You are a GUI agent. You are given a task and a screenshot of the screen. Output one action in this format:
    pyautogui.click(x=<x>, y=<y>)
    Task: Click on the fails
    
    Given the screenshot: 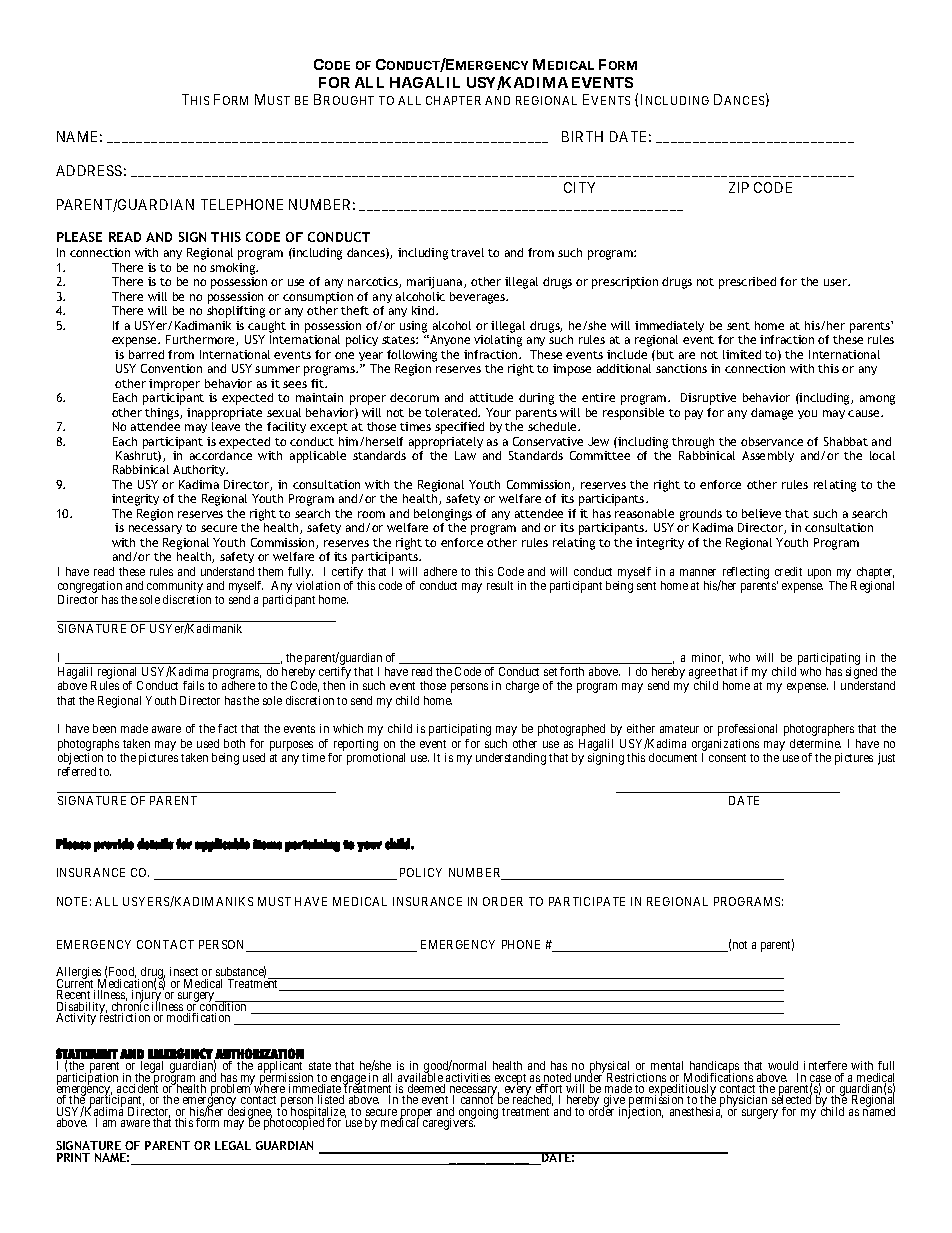 What is the action you would take?
    pyautogui.click(x=193, y=685)
